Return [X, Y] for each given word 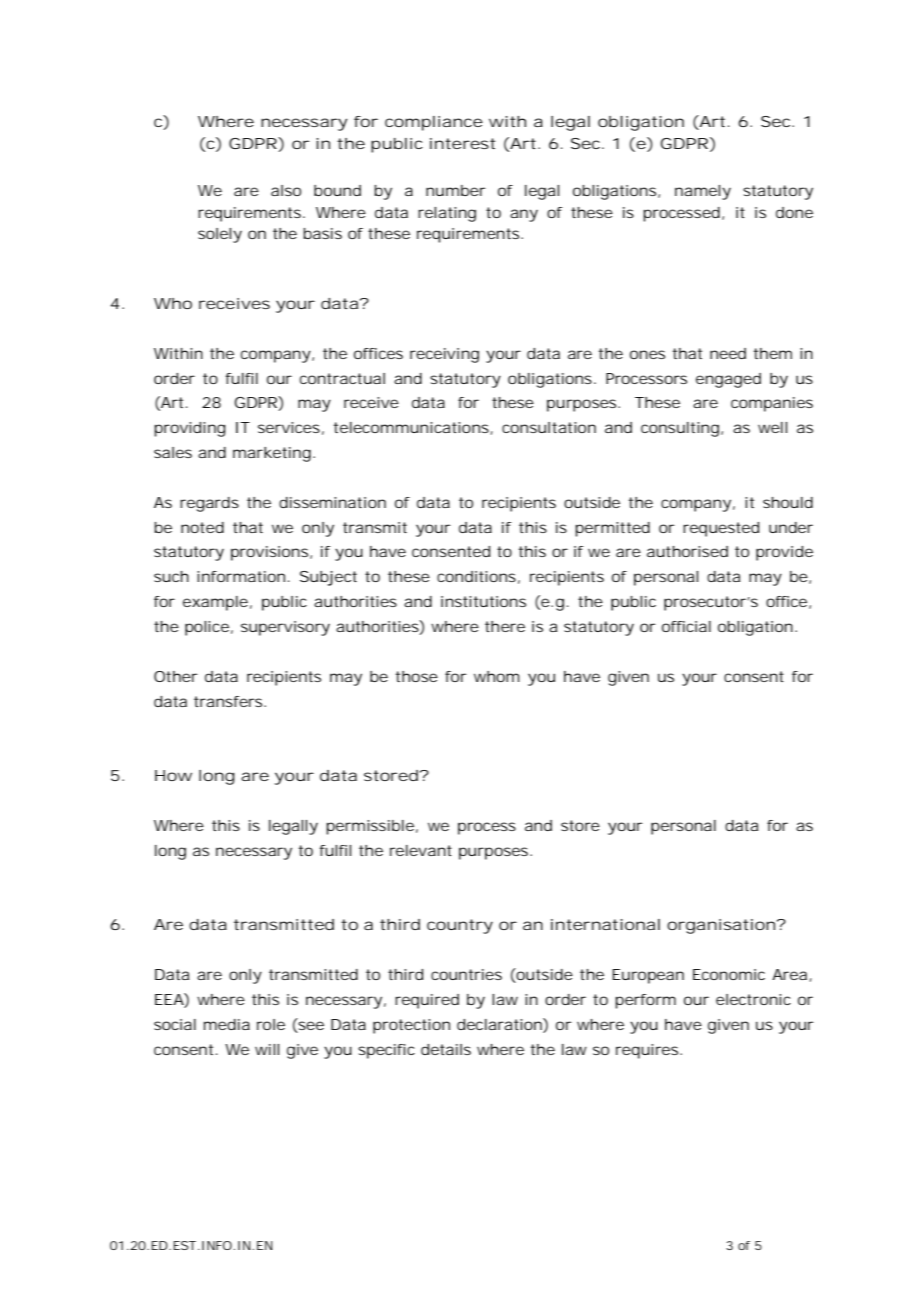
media [227, 1024]
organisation [721, 926]
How [173, 775]
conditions [476, 576]
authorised [687, 551]
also [286, 190]
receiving [444, 355]
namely [703, 192]
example [215, 603]
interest [463, 143]
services [289, 427]
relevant [421, 850]
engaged [728, 380]
